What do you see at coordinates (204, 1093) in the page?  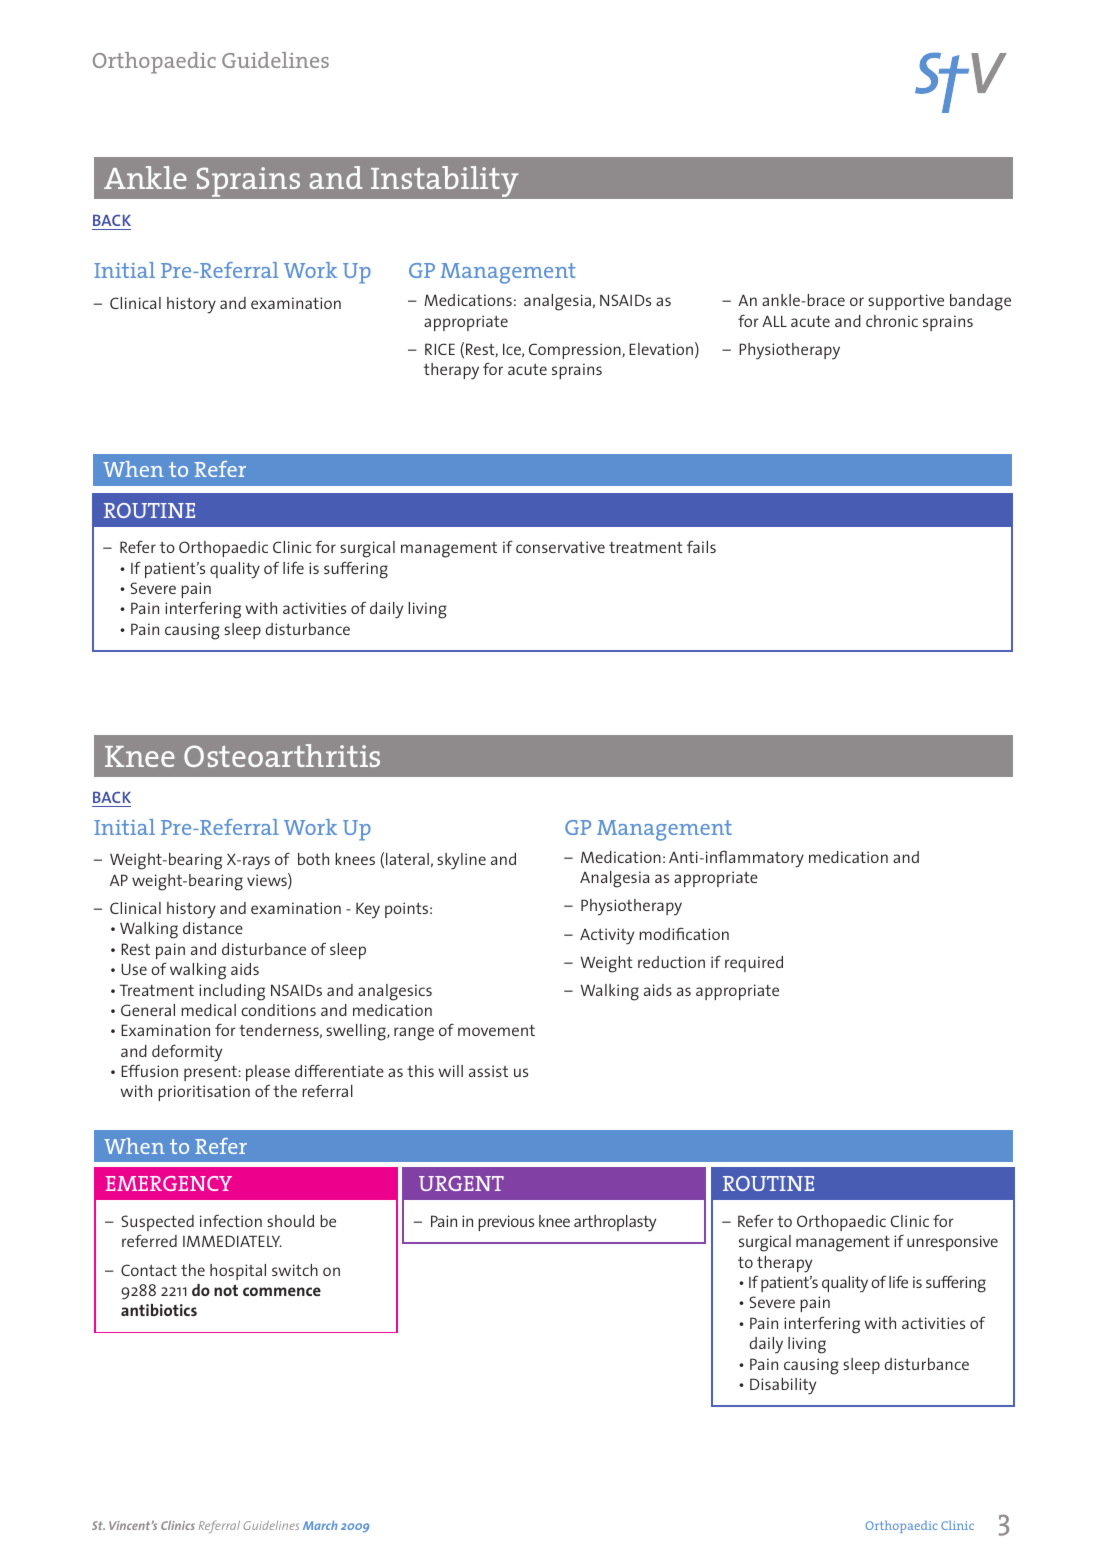 I see `prioritisation` at bounding box center [204, 1093].
